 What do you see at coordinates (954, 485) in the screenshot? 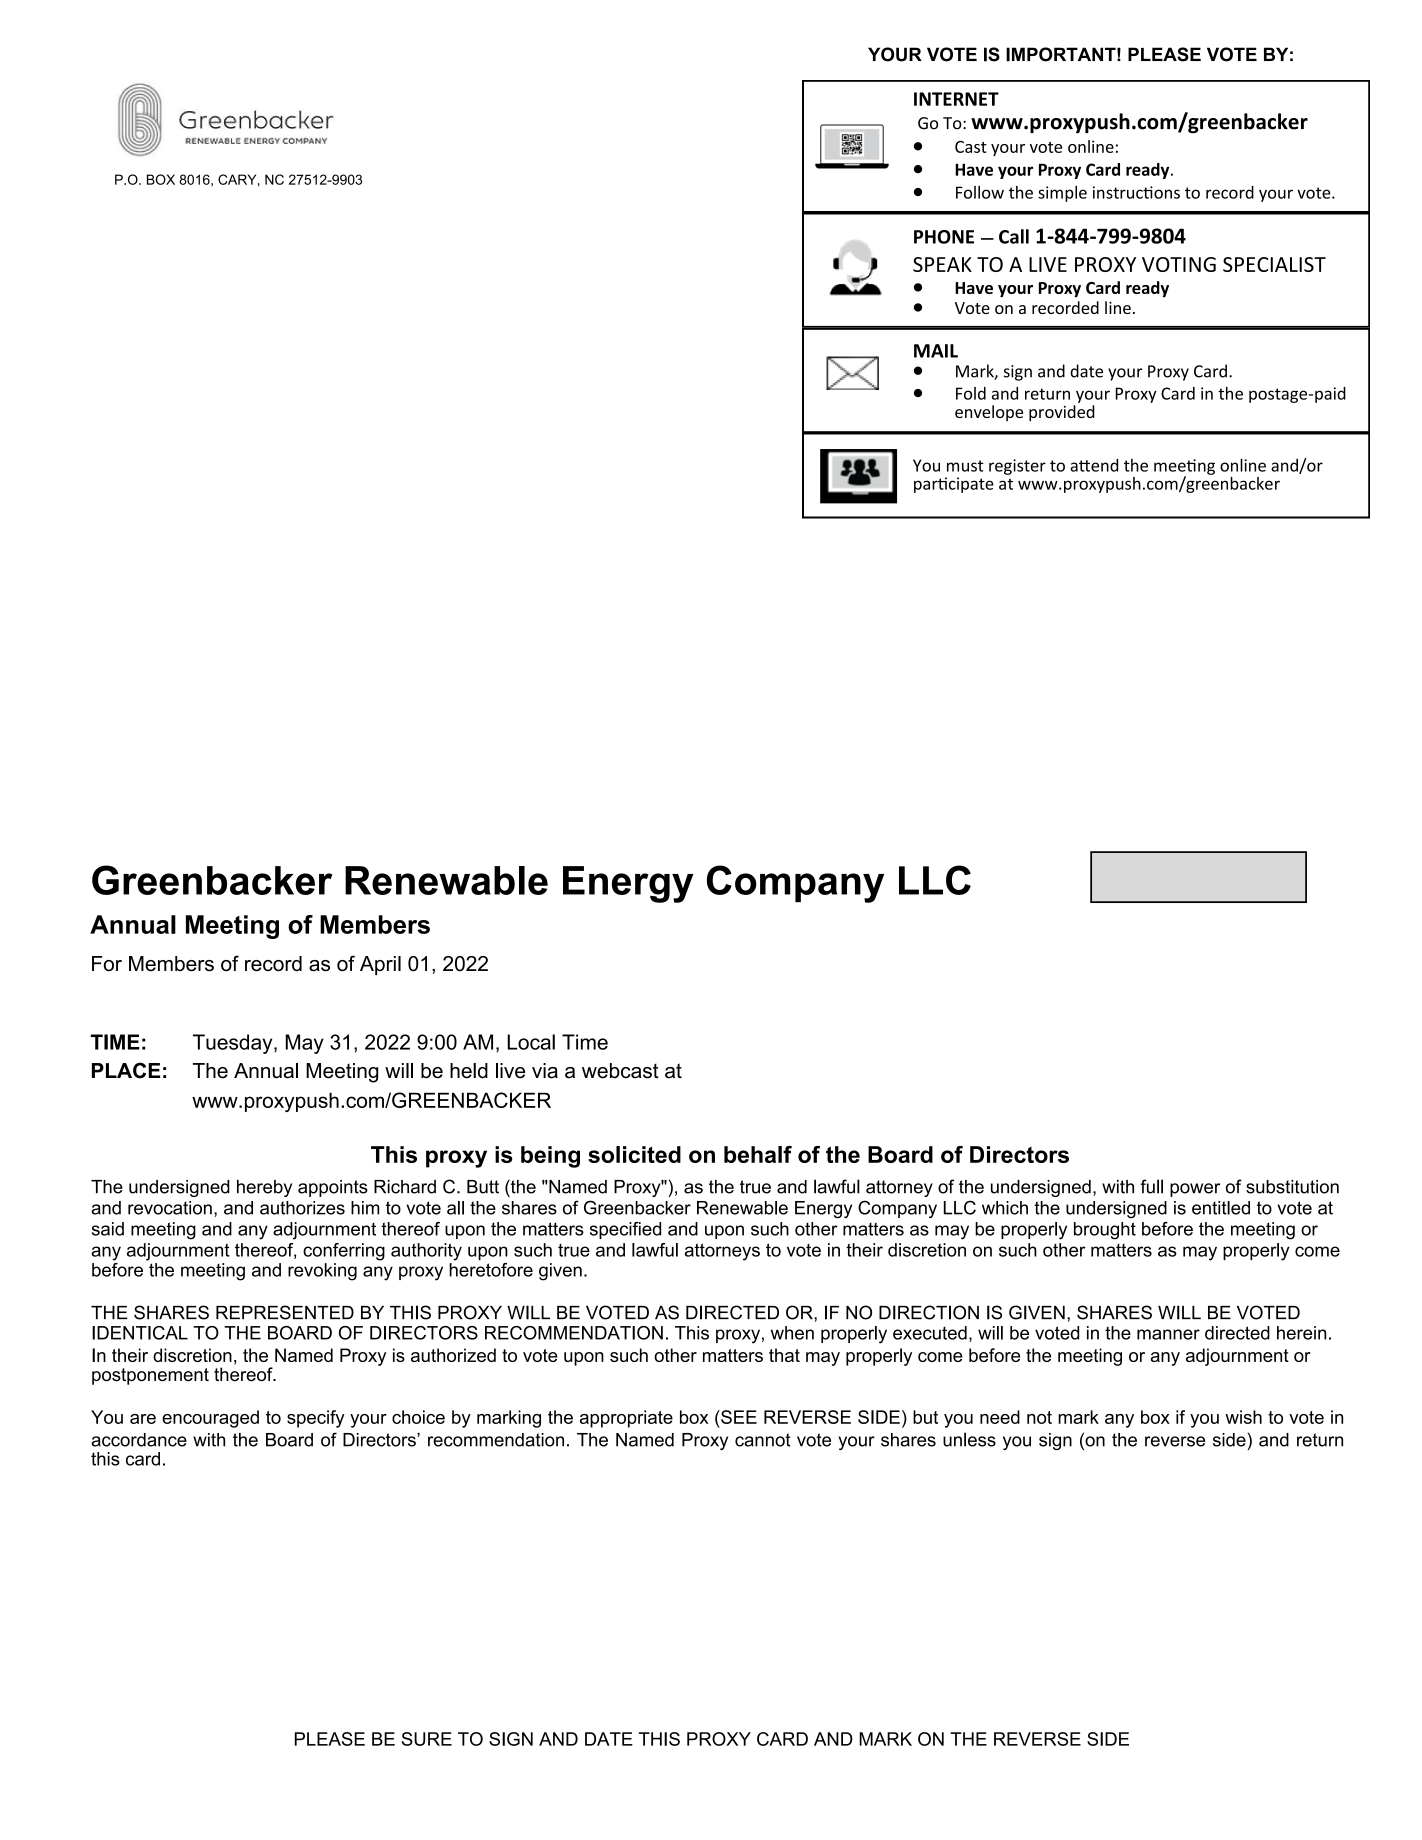
I see `participate` at bounding box center [954, 485].
